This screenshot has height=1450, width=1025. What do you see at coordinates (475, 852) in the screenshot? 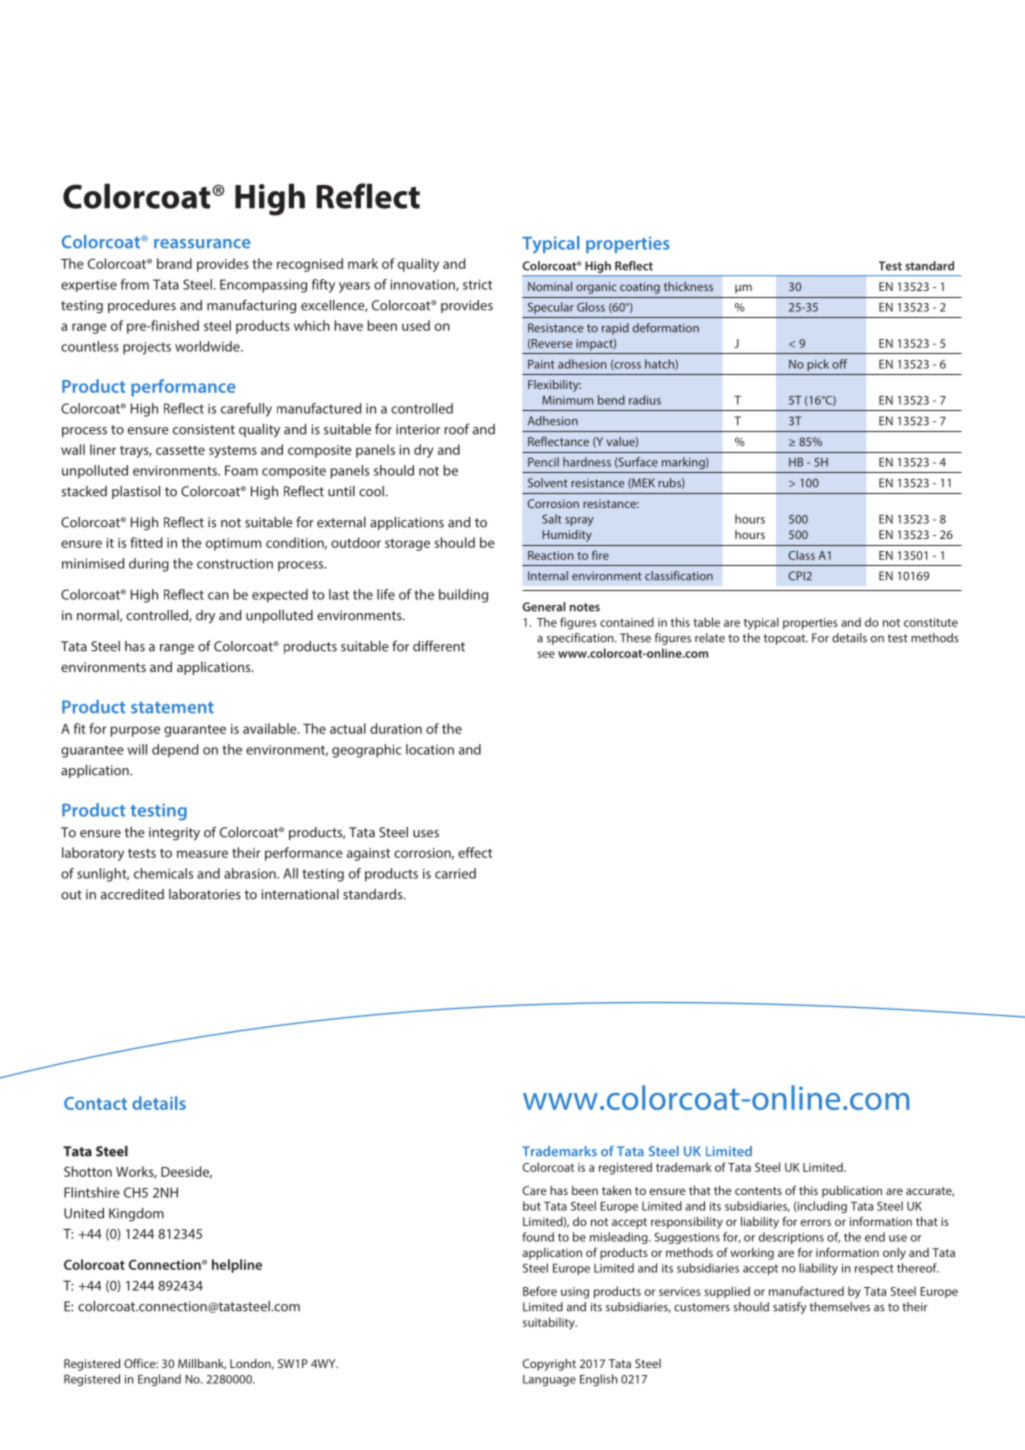
I see `effect` at bounding box center [475, 852].
